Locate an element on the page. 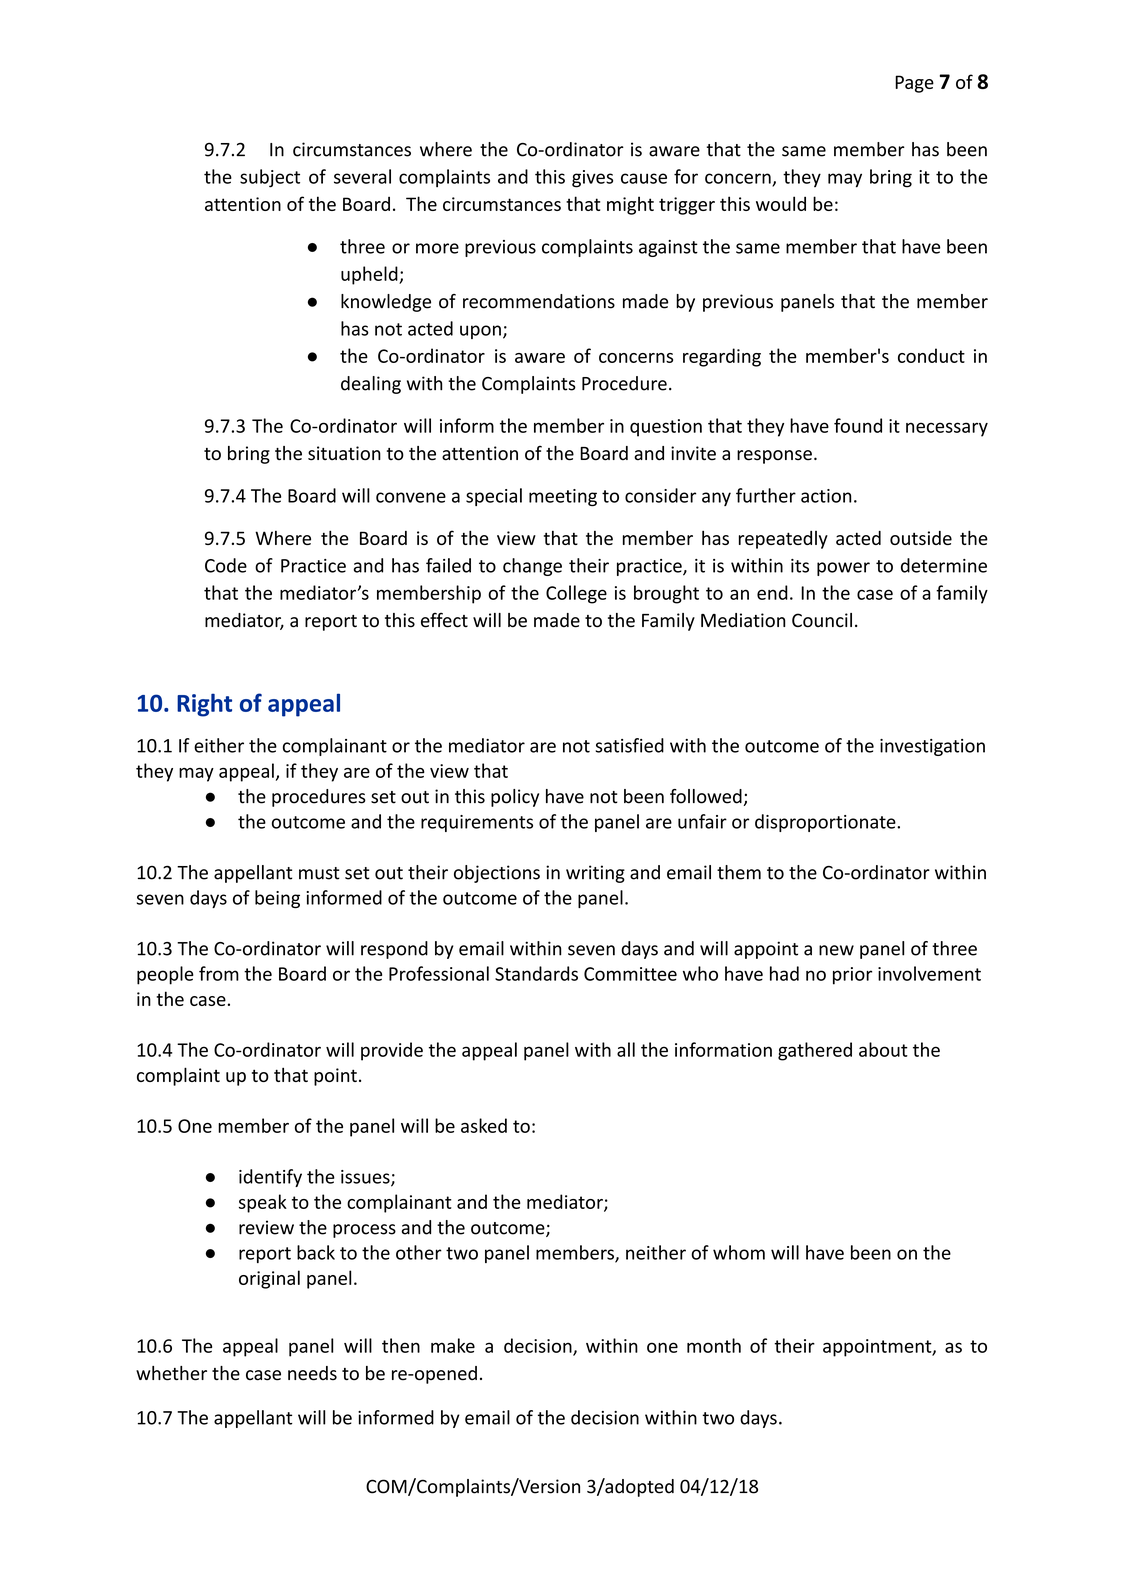 This image has width=1126, height=1590. Page is located at coordinates (914, 84).
